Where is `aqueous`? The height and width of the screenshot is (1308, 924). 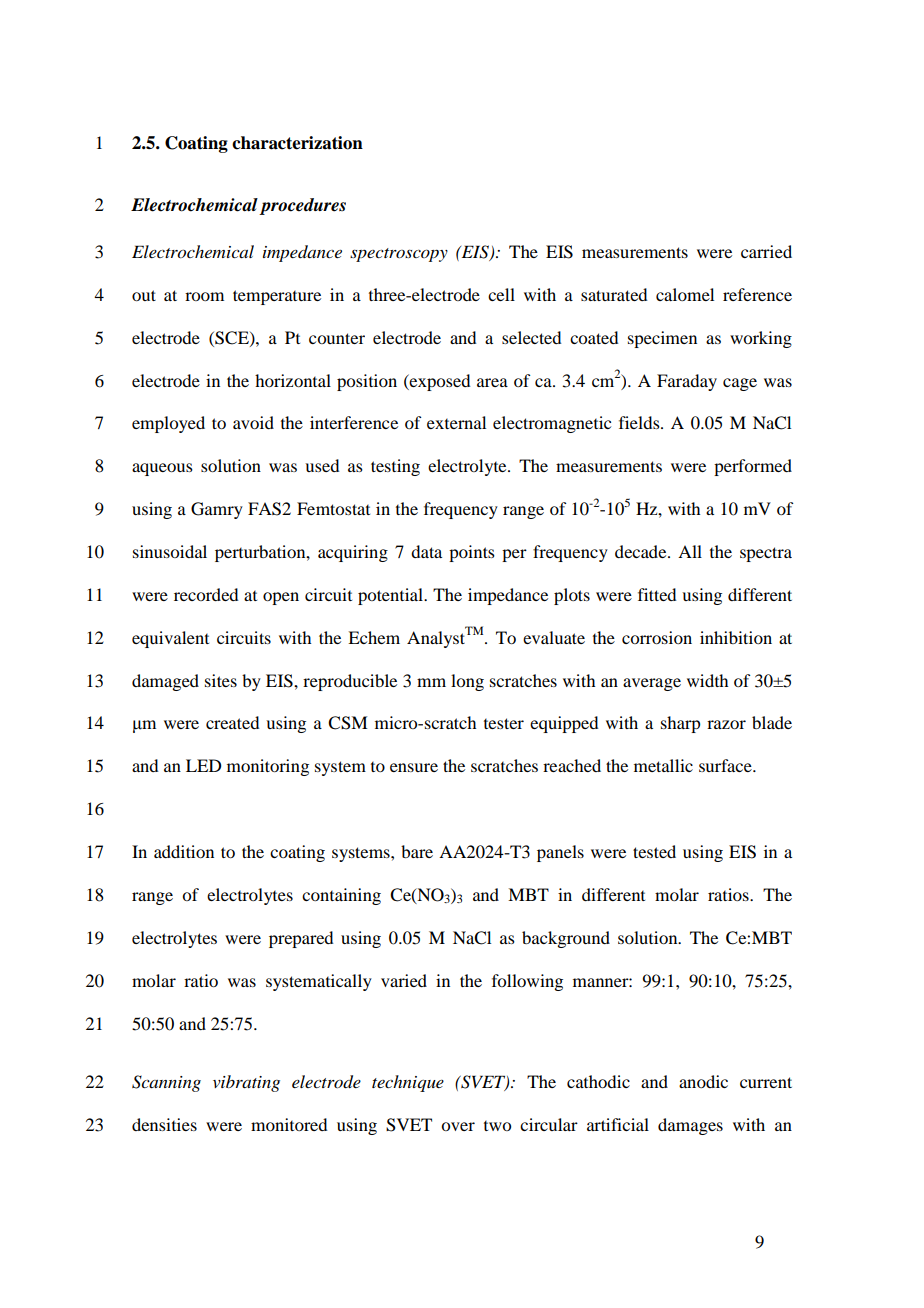
aqueous is located at coordinates (162, 469).
